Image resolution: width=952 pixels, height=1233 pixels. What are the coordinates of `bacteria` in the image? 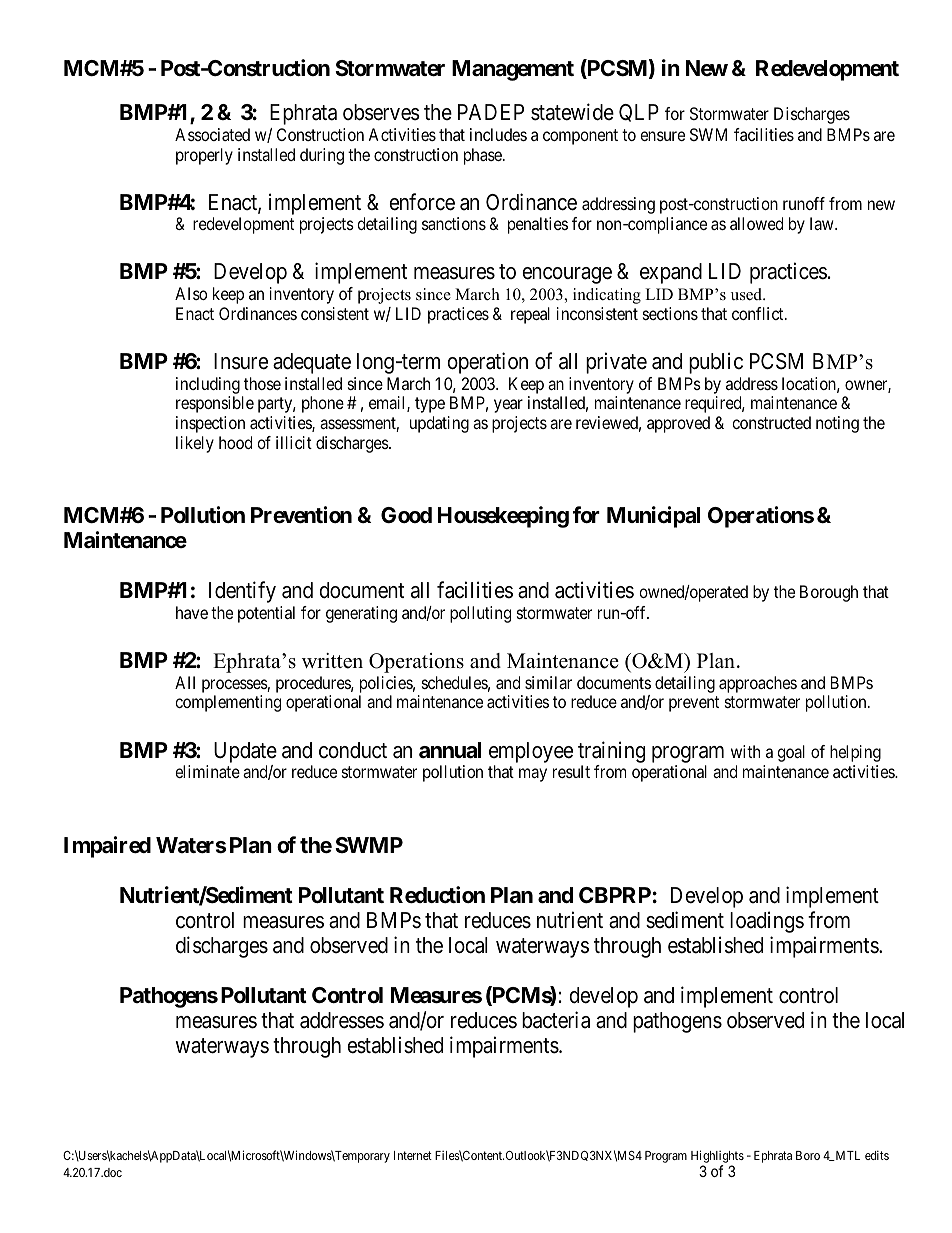 It's located at (556, 1020).
